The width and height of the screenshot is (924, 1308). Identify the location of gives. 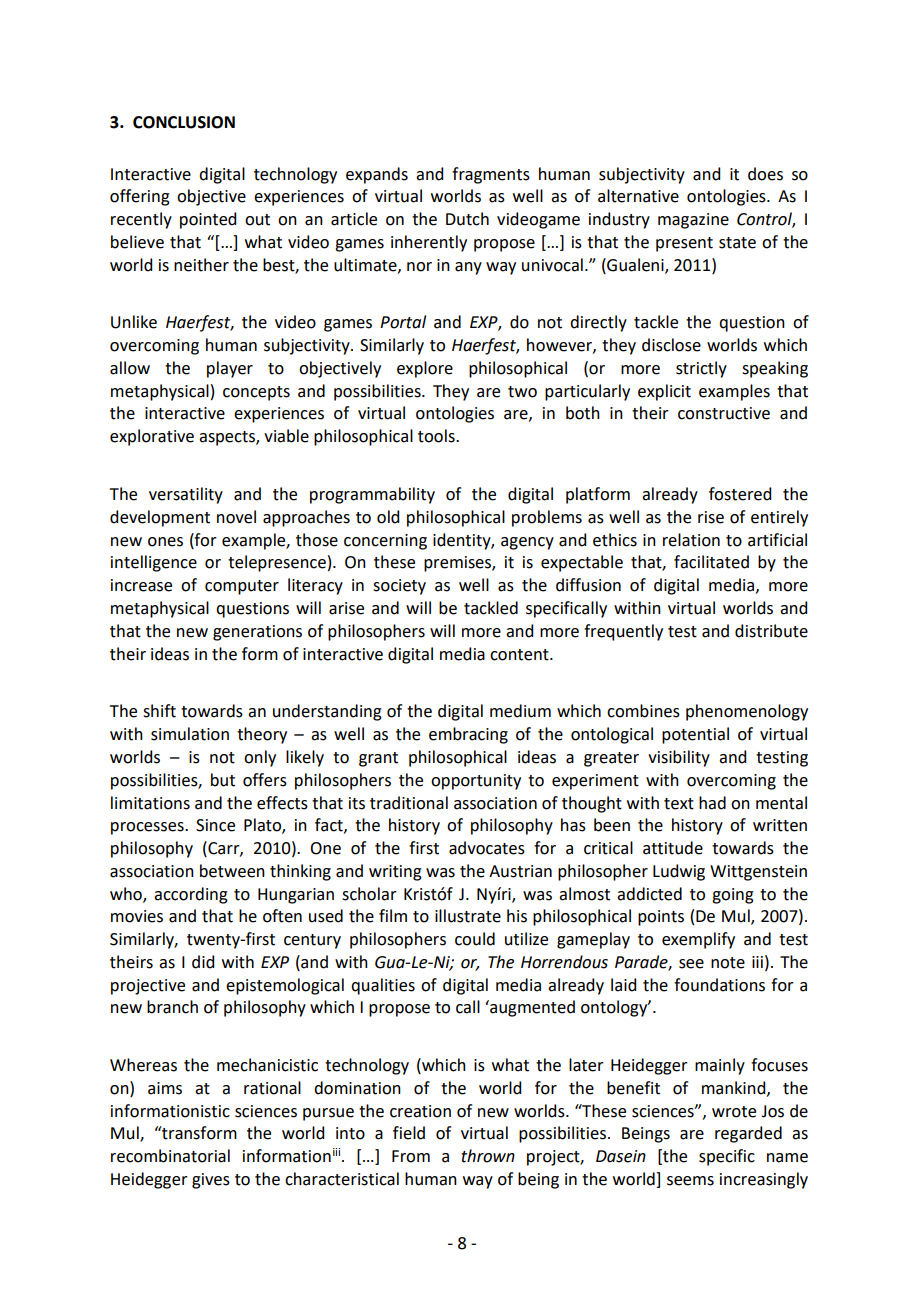
(211, 1181).
